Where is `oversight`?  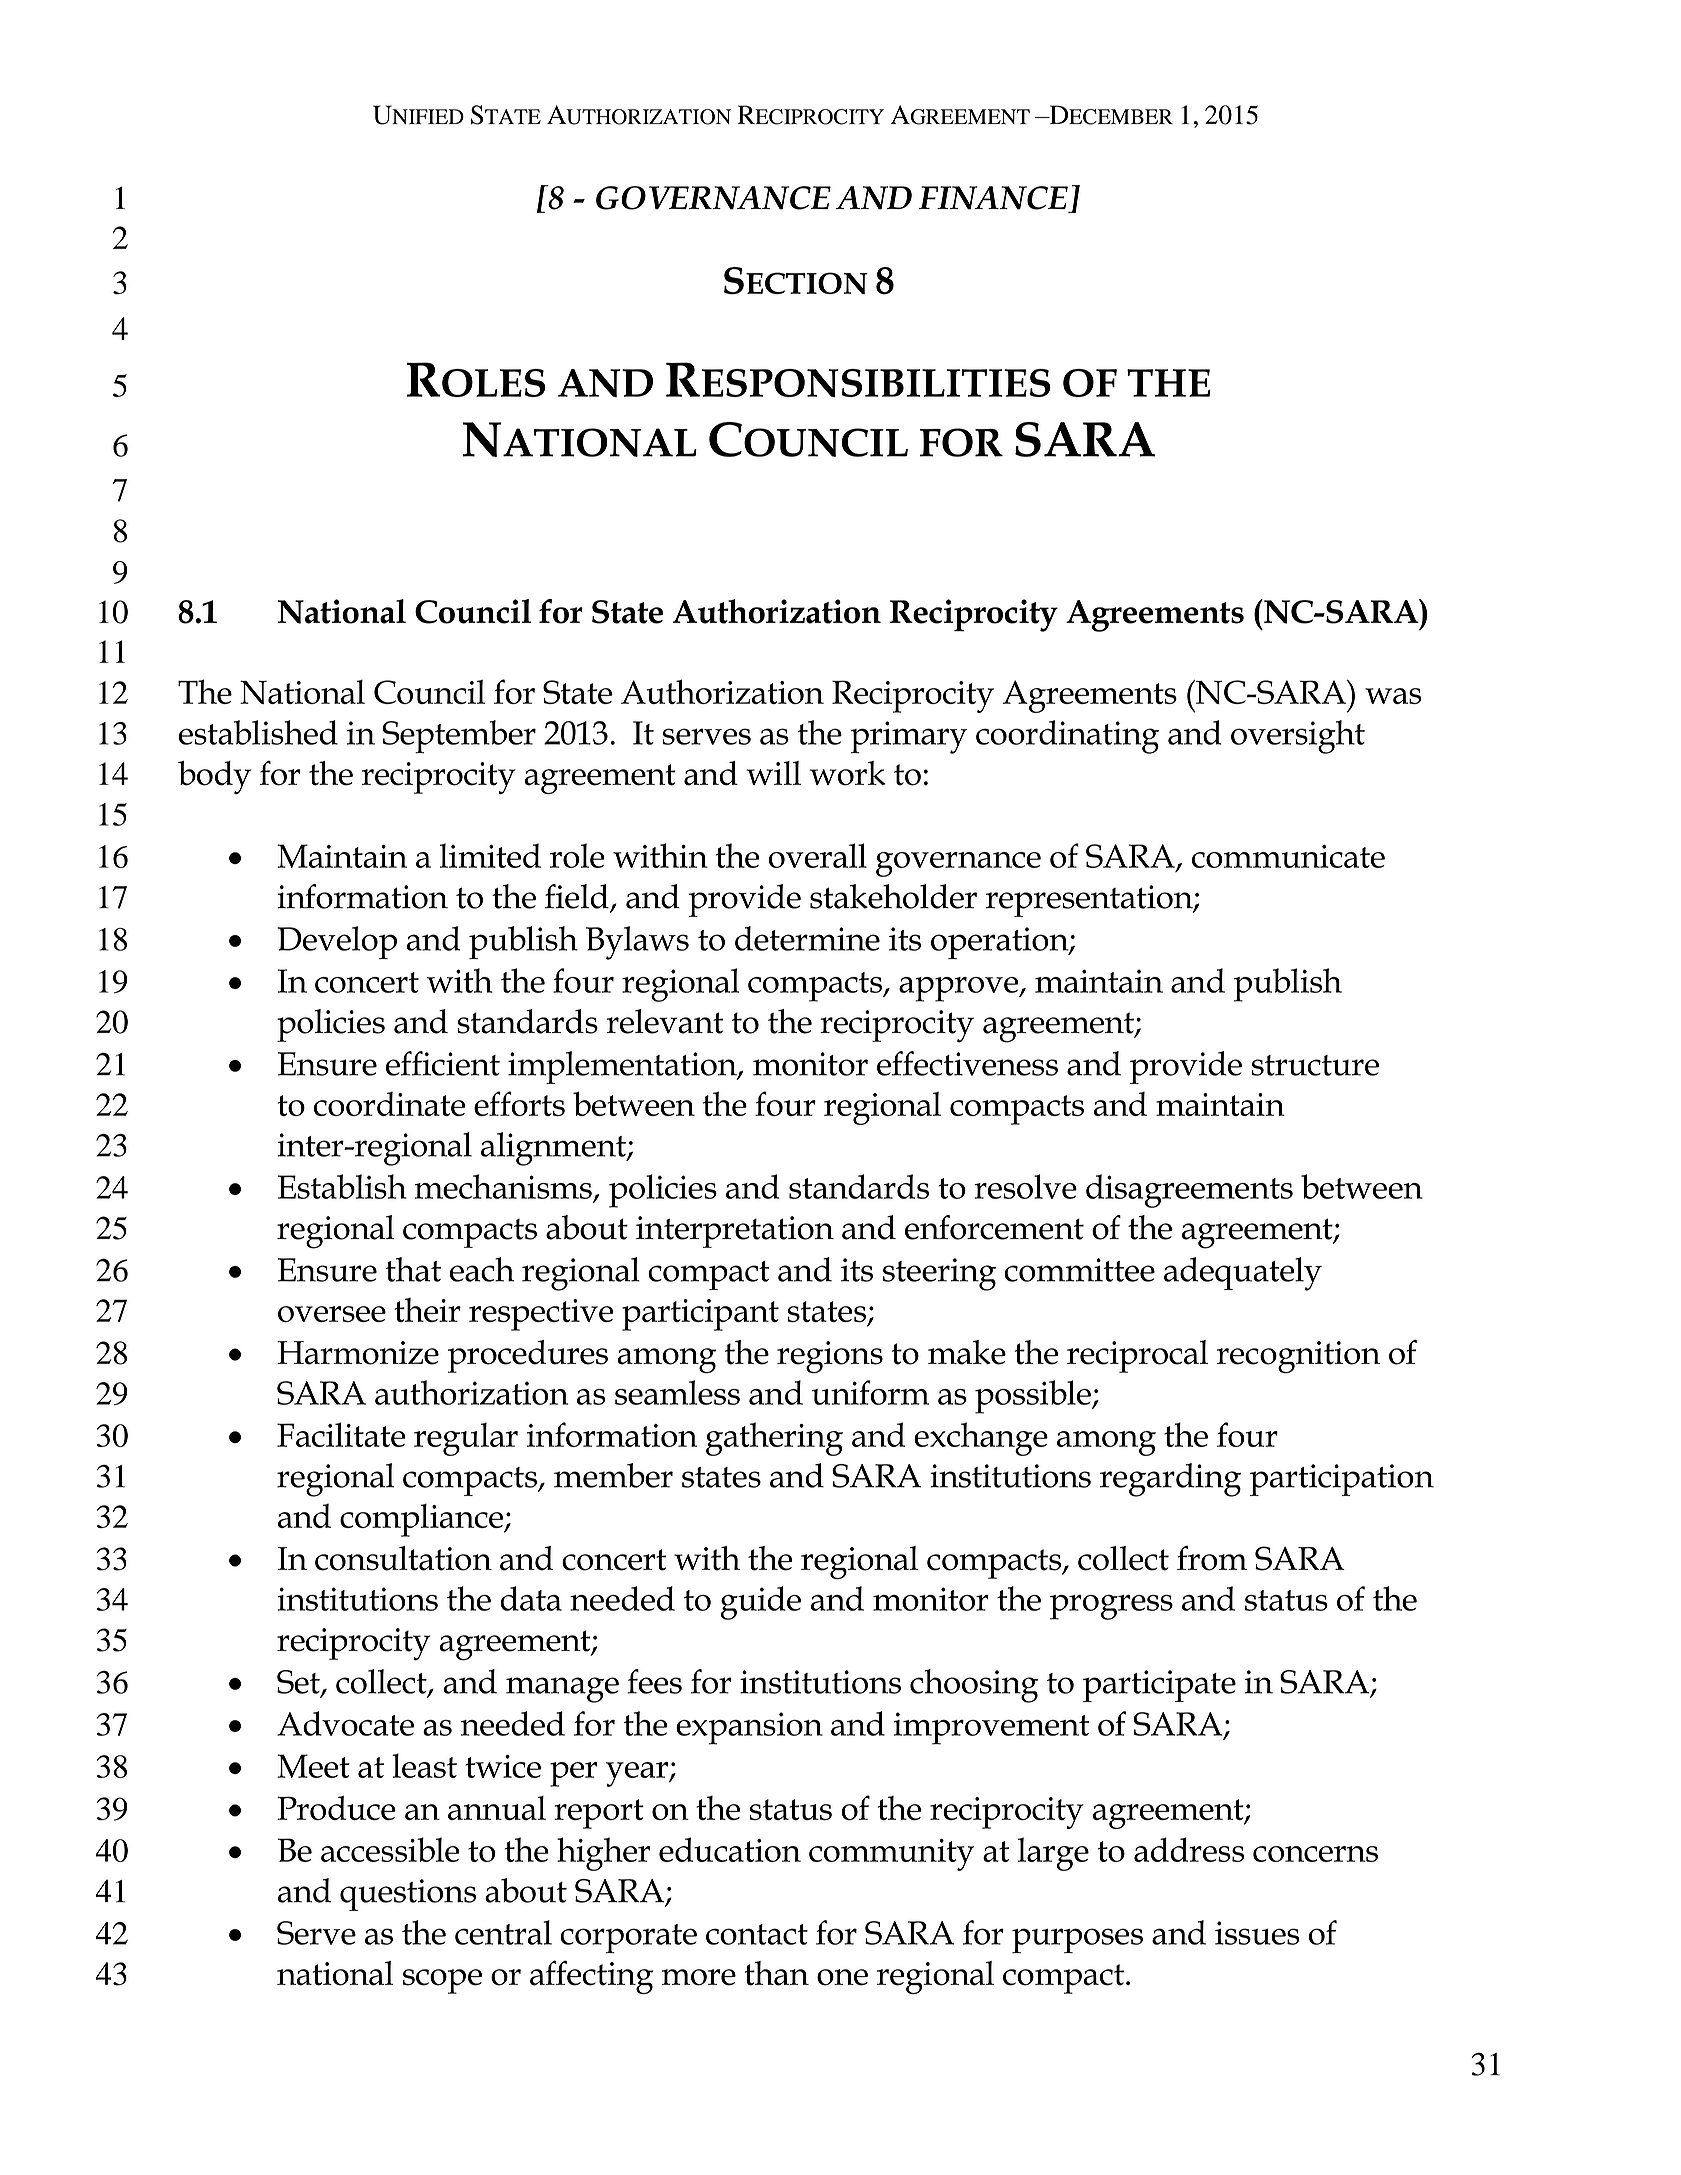
oversight is located at coordinates (1298, 737).
